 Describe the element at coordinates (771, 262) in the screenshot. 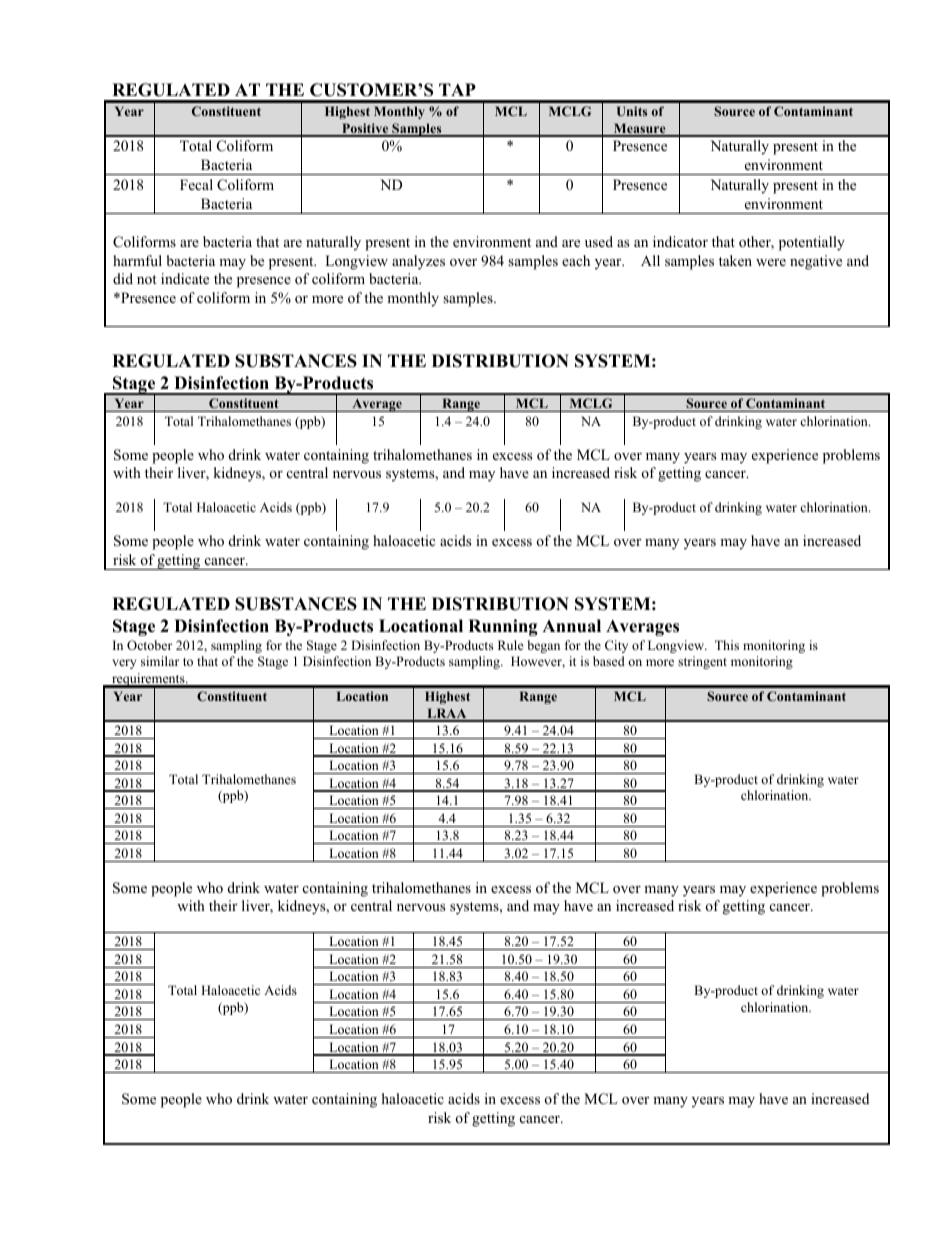

I see `were` at that location.
